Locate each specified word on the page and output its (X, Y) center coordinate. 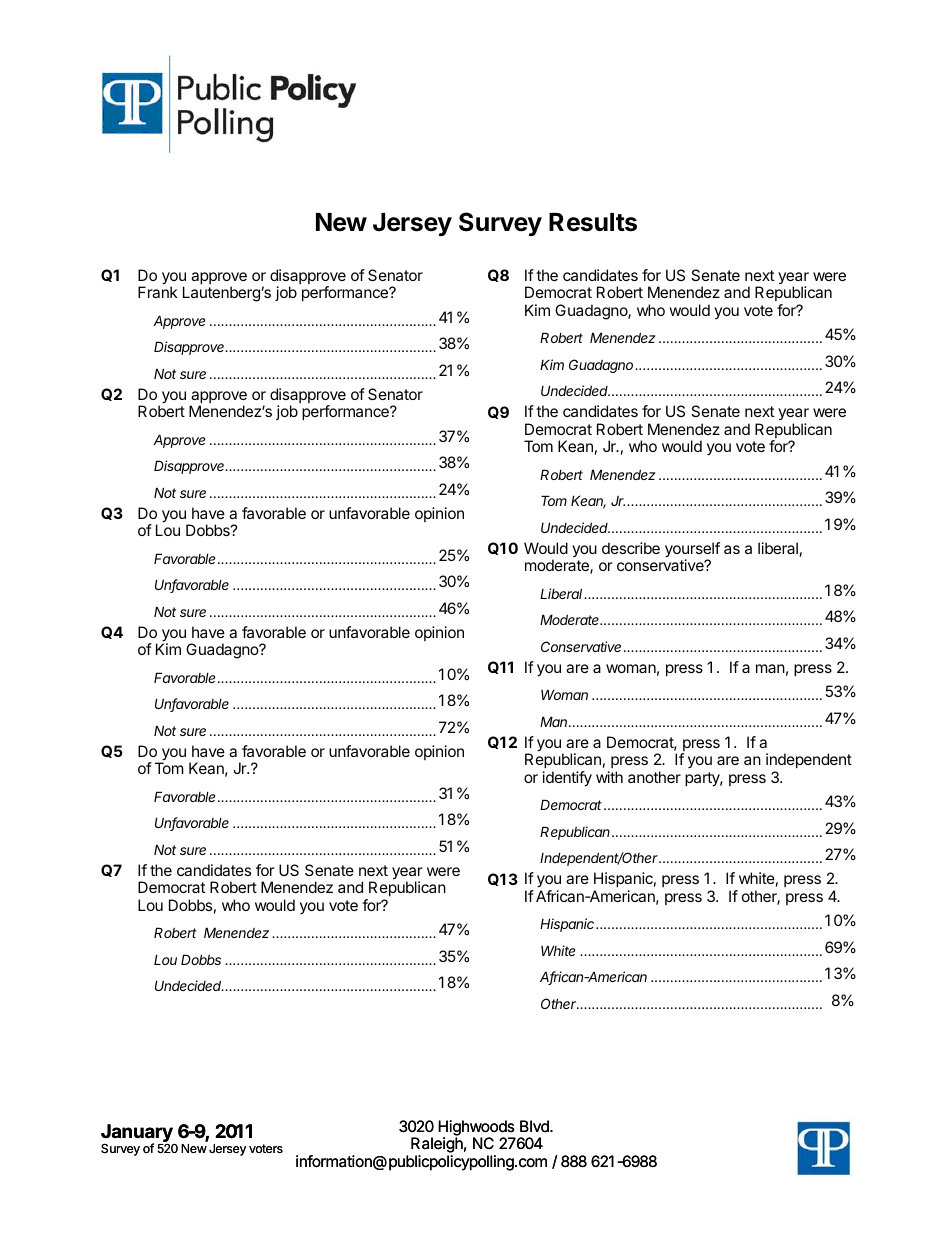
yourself (692, 551)
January (137, 1134)
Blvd (535, 1126)
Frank (158, 292)
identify (567, 779)
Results (593, 222)
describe (631, 548)
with (609, 777)
